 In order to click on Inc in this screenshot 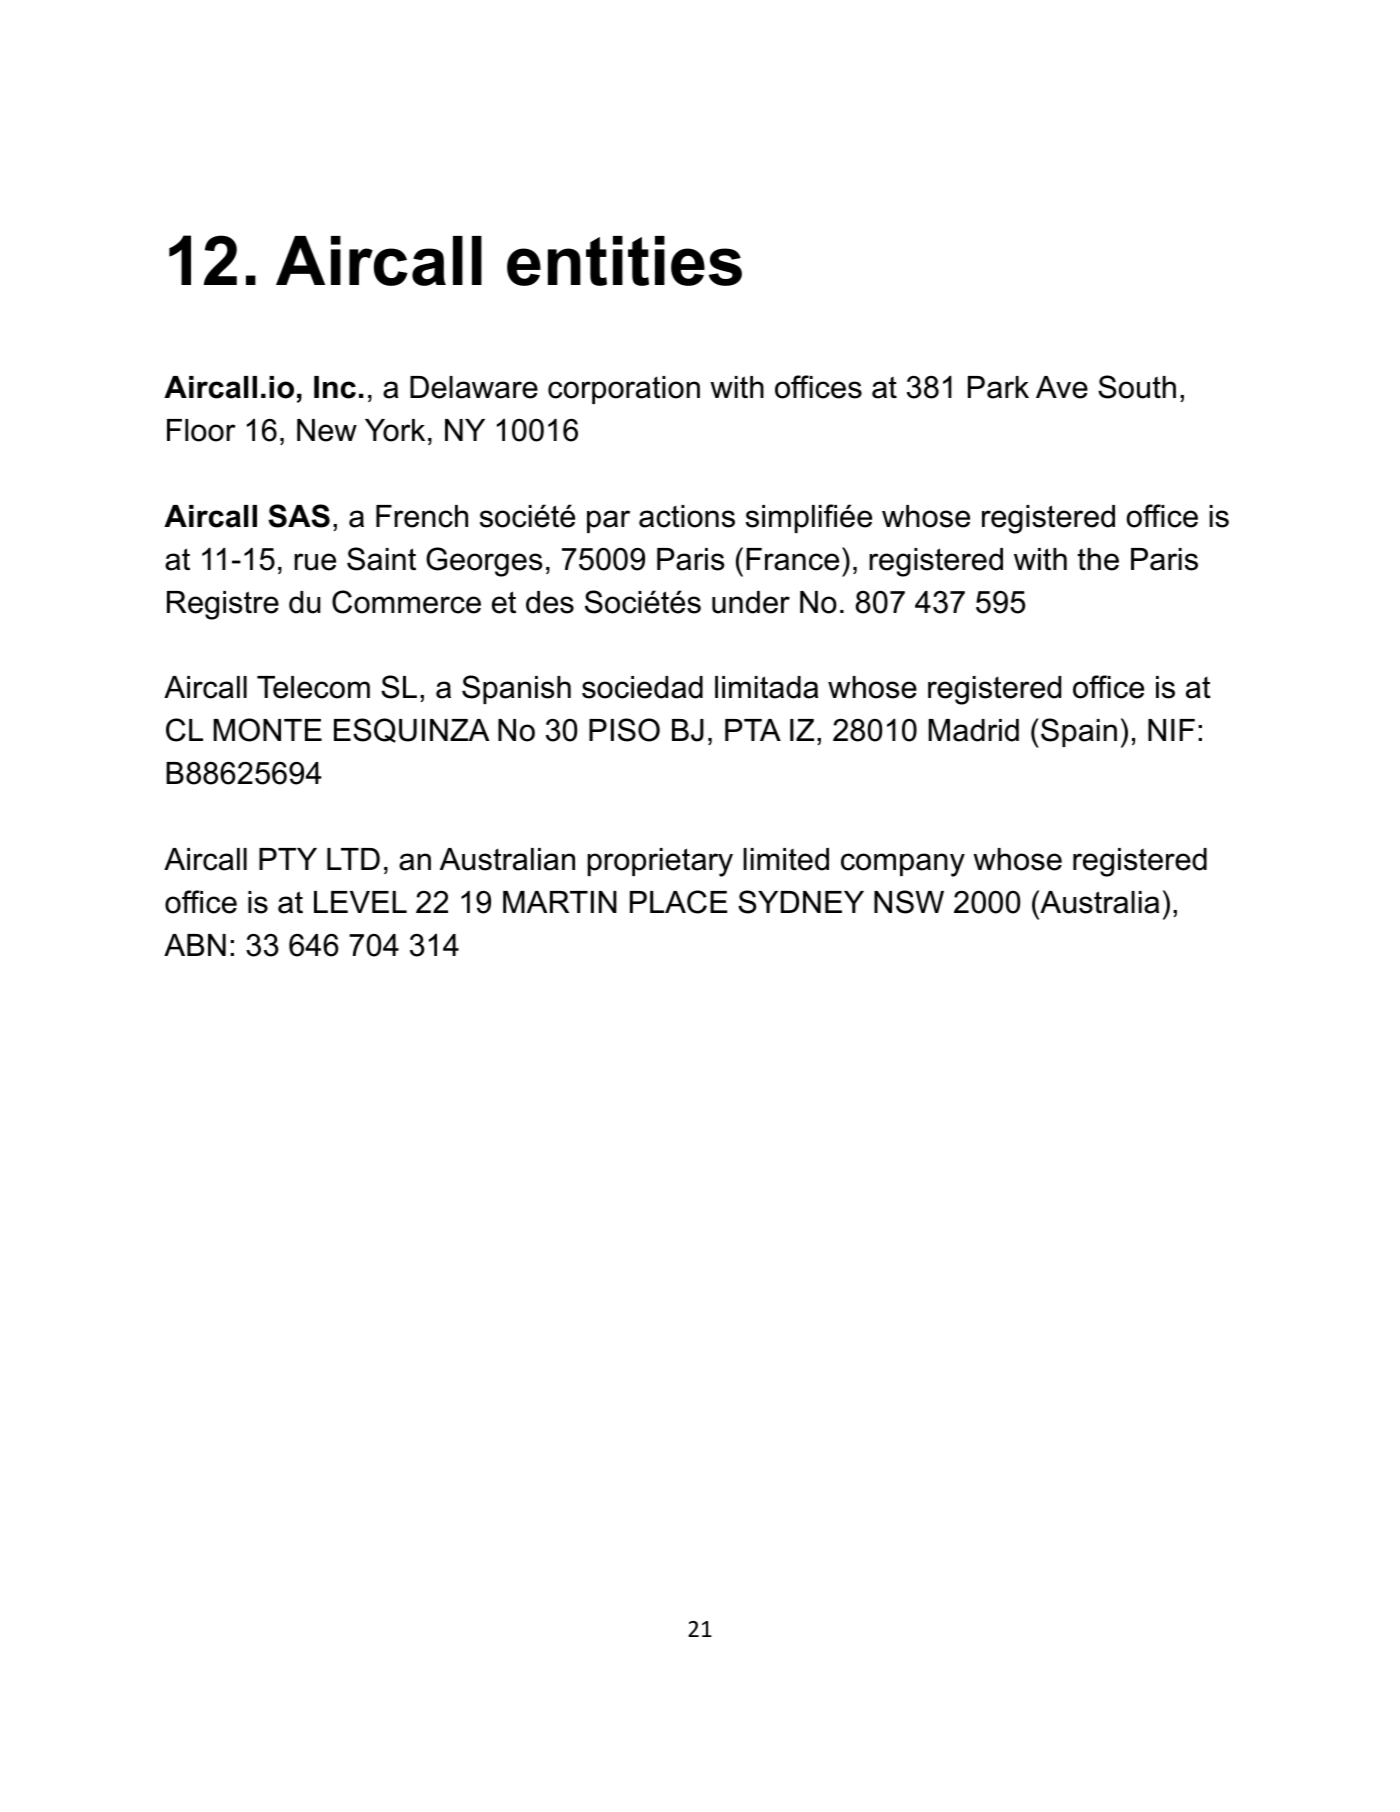, I will do `click(335, 387)`.
